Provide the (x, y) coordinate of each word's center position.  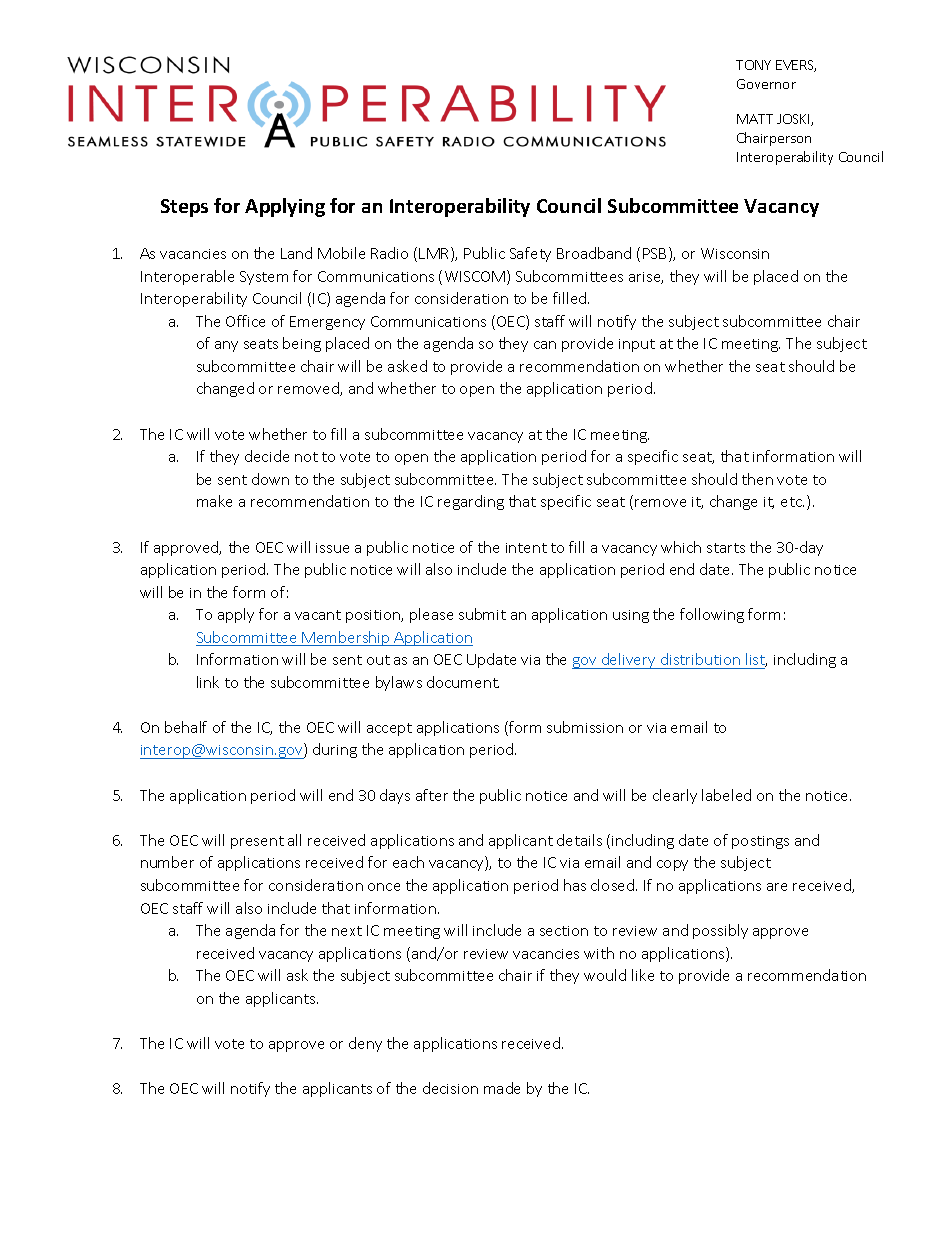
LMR (435, 254)
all (294, 840)
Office (245, 321)
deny (365, 1044)
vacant (318, 615)
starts (726, 548)
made (502, 1088)
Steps (184, 208)
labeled (726, 795)
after (432, 795)
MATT (755, 119)
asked (407, 366)
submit (482, 614)
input (637, 345)
